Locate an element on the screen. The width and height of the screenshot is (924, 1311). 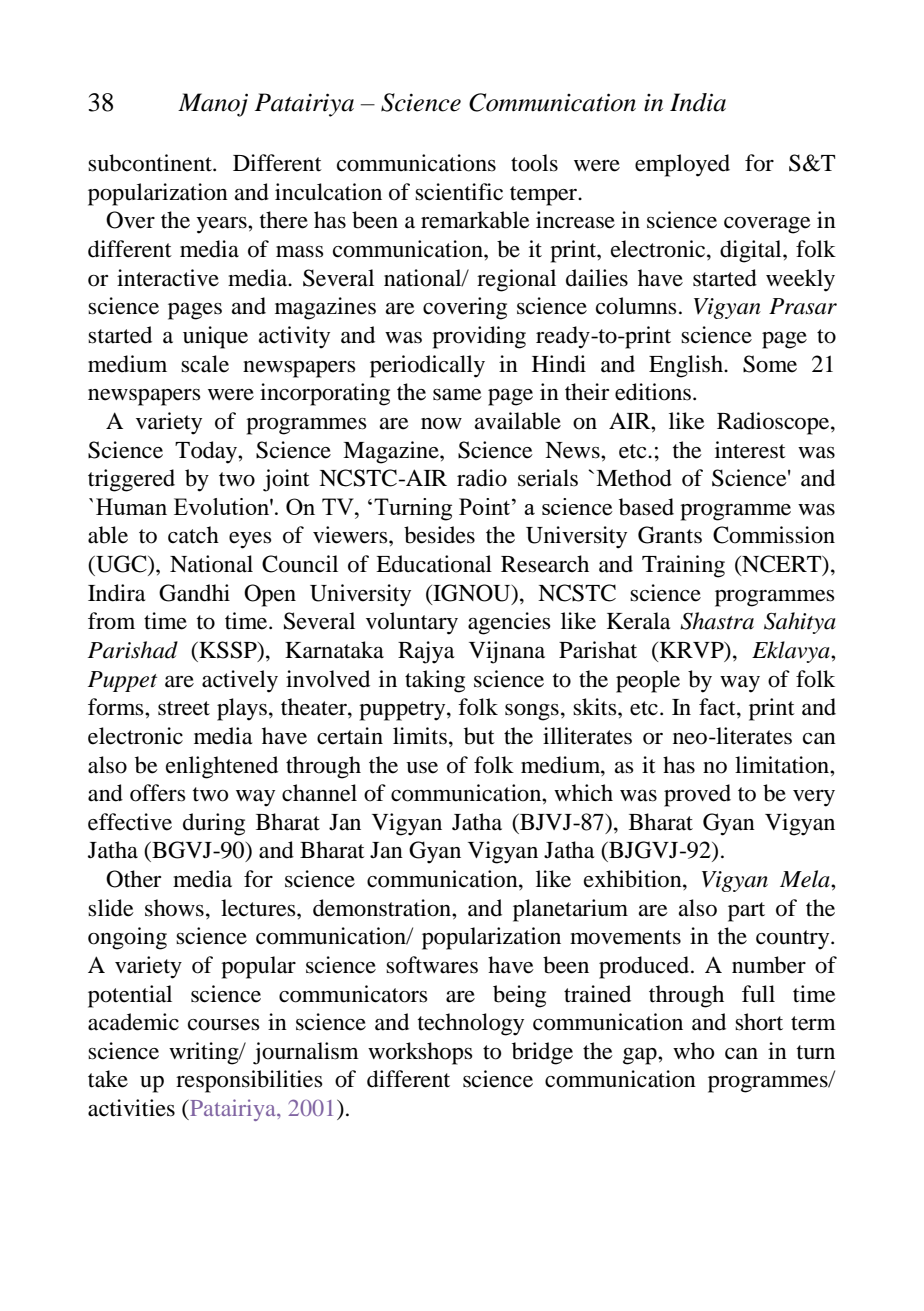
enlightened is located at coordinates (222, 767).
